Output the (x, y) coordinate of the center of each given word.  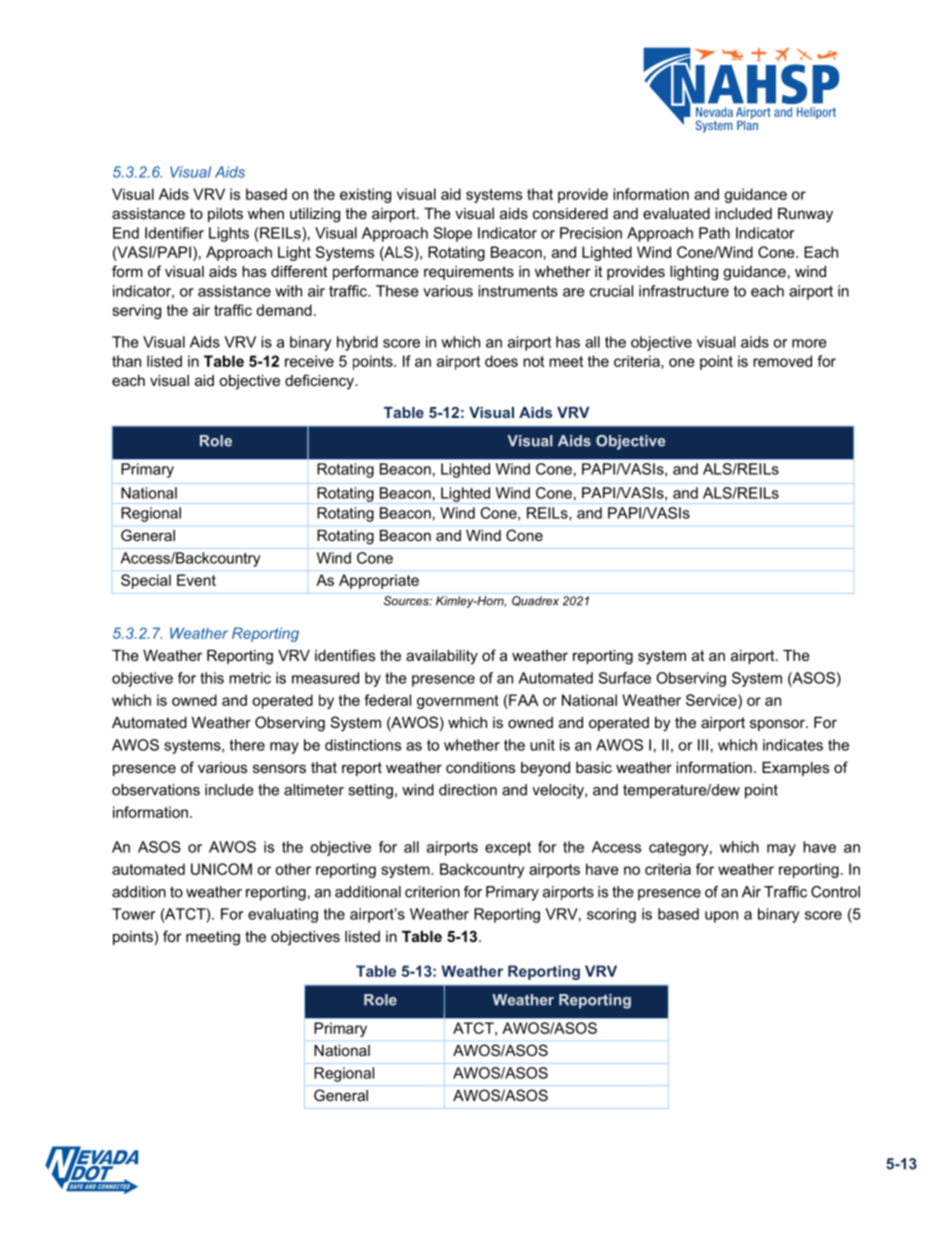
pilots (225, 215)
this (212, 678)
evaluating (283, 915)
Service (712, 700)
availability (442, 657)
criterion (432, 892)
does (501, 361)
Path (714, 233)
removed (782, 361)
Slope (452, 234)
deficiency (320, 382)
